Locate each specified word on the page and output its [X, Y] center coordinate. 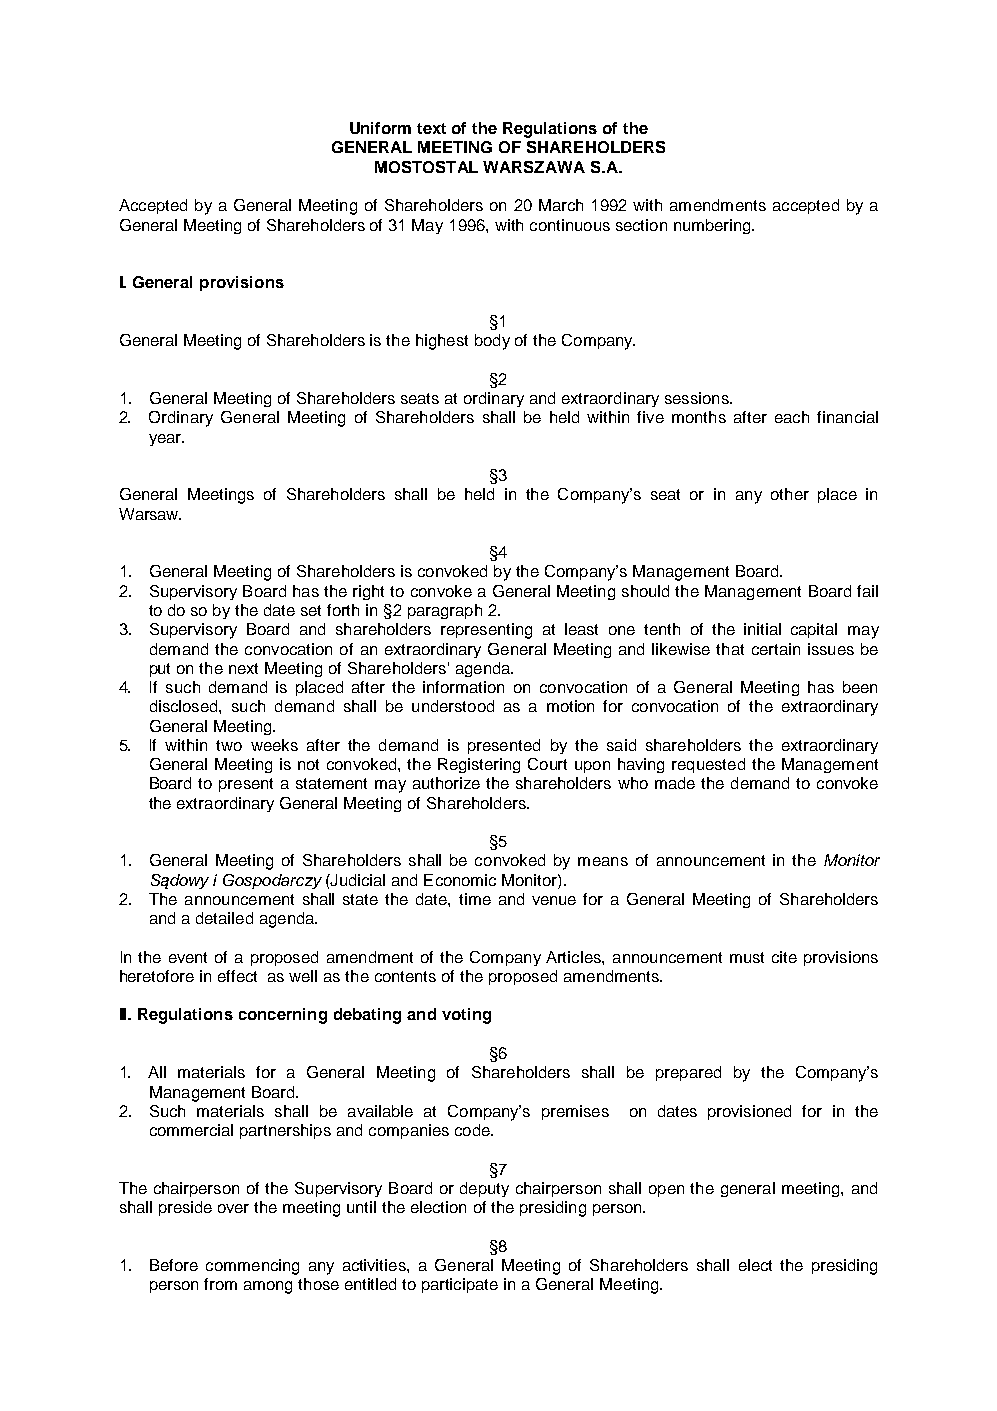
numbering [713, 226]
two [229, 745]
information [463, 687]
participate [460, 1285]
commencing [252, 1267]
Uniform [380, 128]
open [666, 1191]
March [561, 205]
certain [776, 649]
